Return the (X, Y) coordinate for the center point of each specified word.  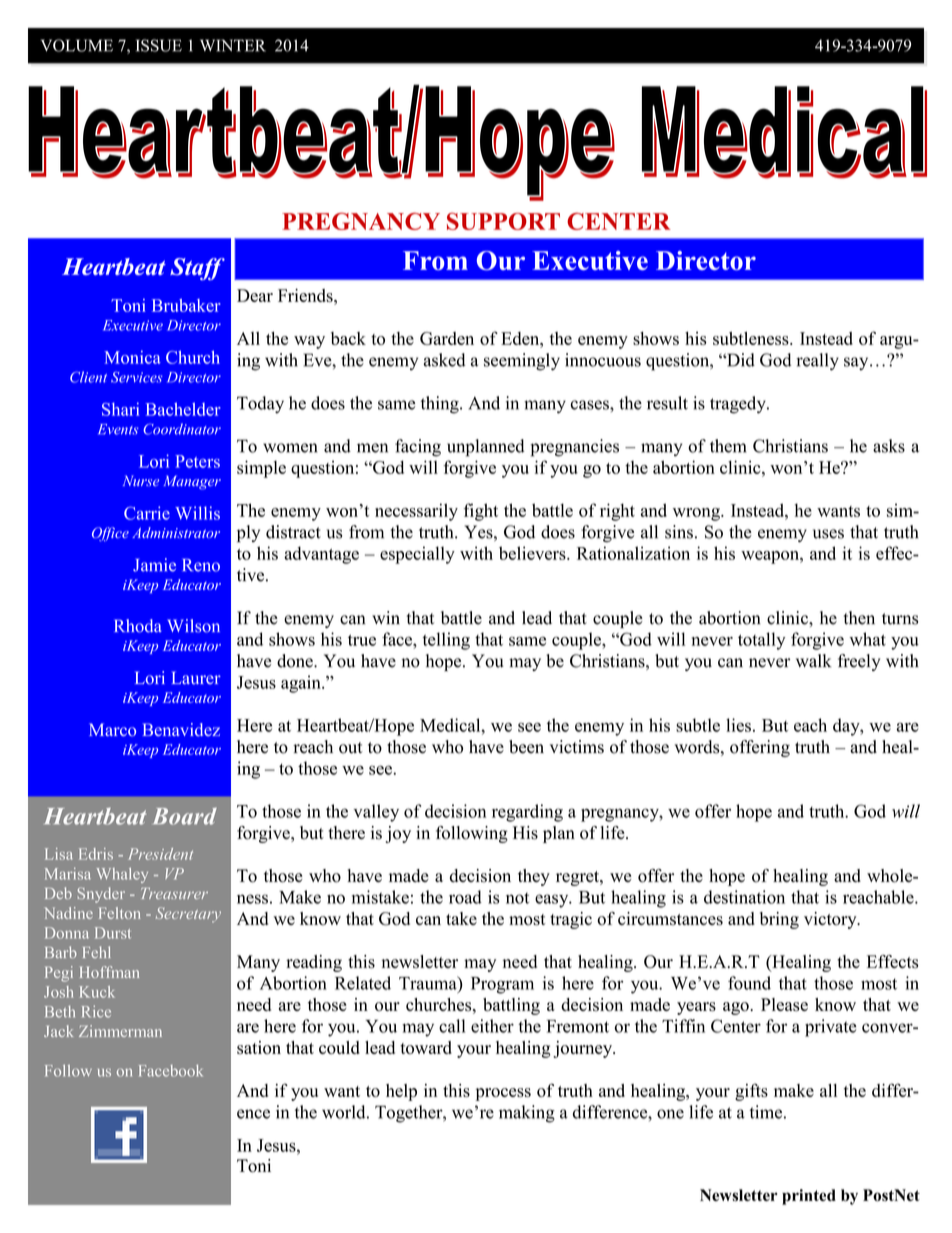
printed (809, 1197)
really (817, 362)
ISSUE (159, 45)
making (527, 1114)
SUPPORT (503, 221)
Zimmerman (120, 1031)
